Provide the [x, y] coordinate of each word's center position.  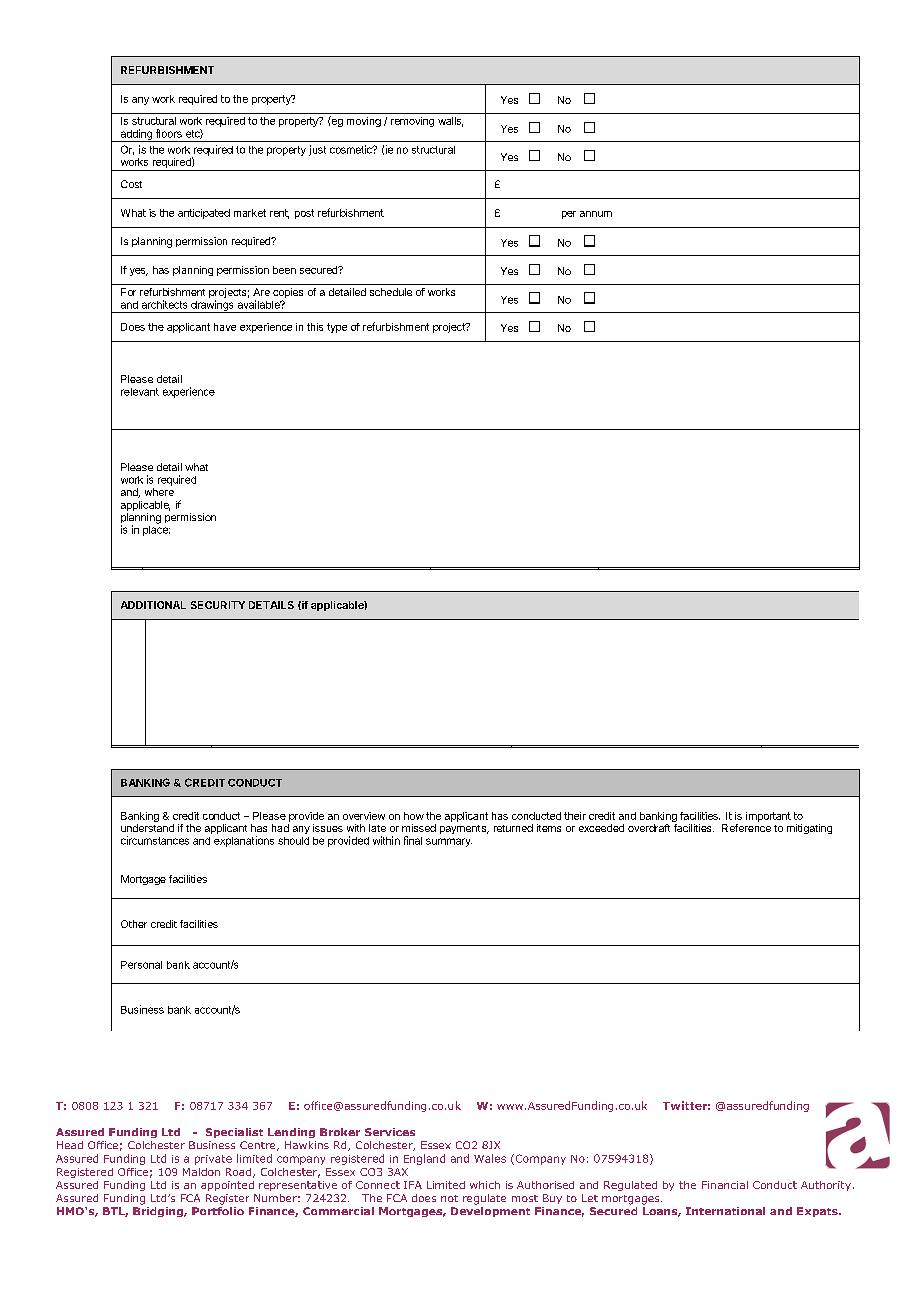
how [414, 816]
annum [596, 214]
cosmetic [352, 149]
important [768, 817]
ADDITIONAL [153, 605]
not [449, 1198]
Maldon [201, 1172]
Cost [131, 184]
